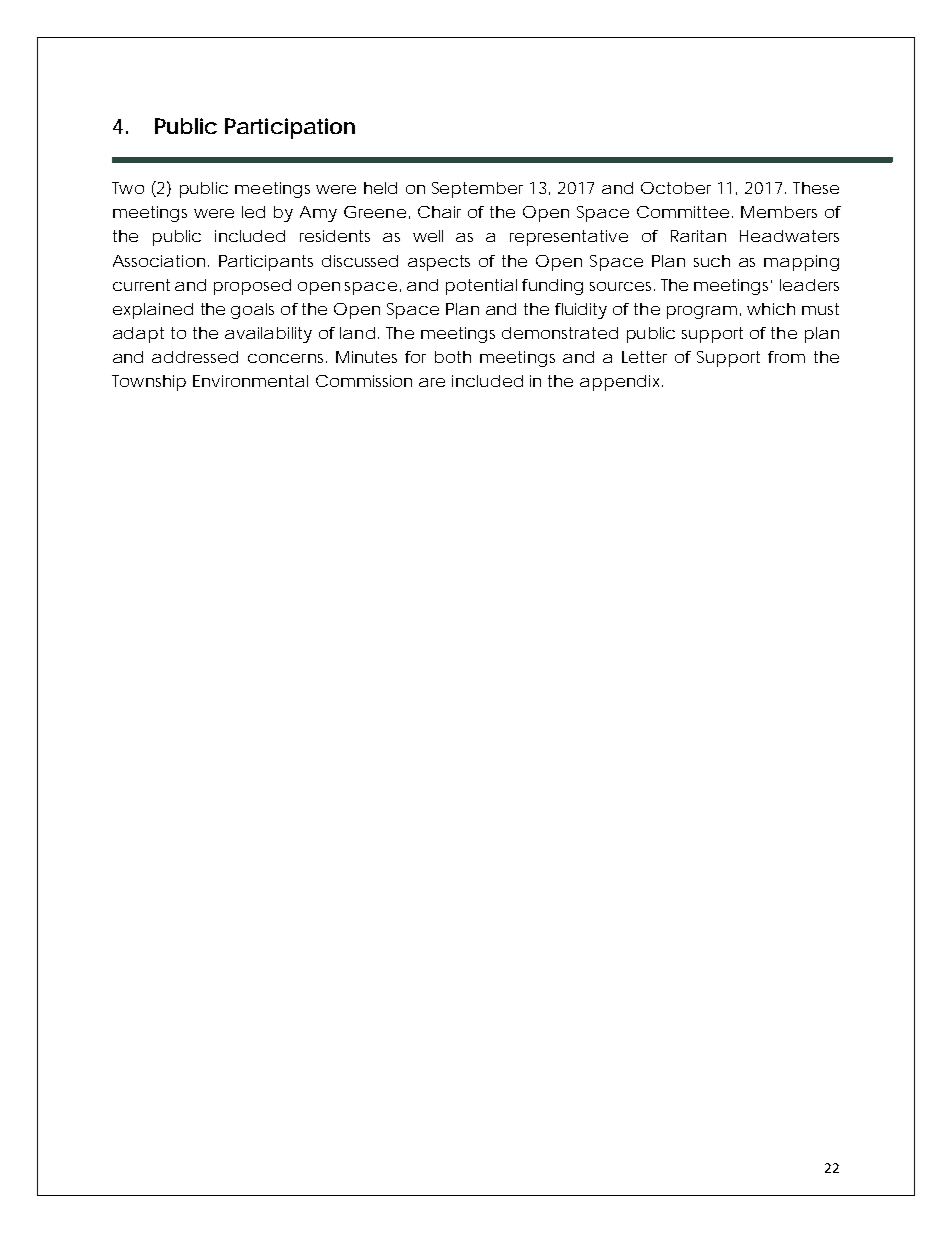  What do you see at coordinates (676, 188) in the screenshot?
I see `October` at bounding box center [676, 188].
